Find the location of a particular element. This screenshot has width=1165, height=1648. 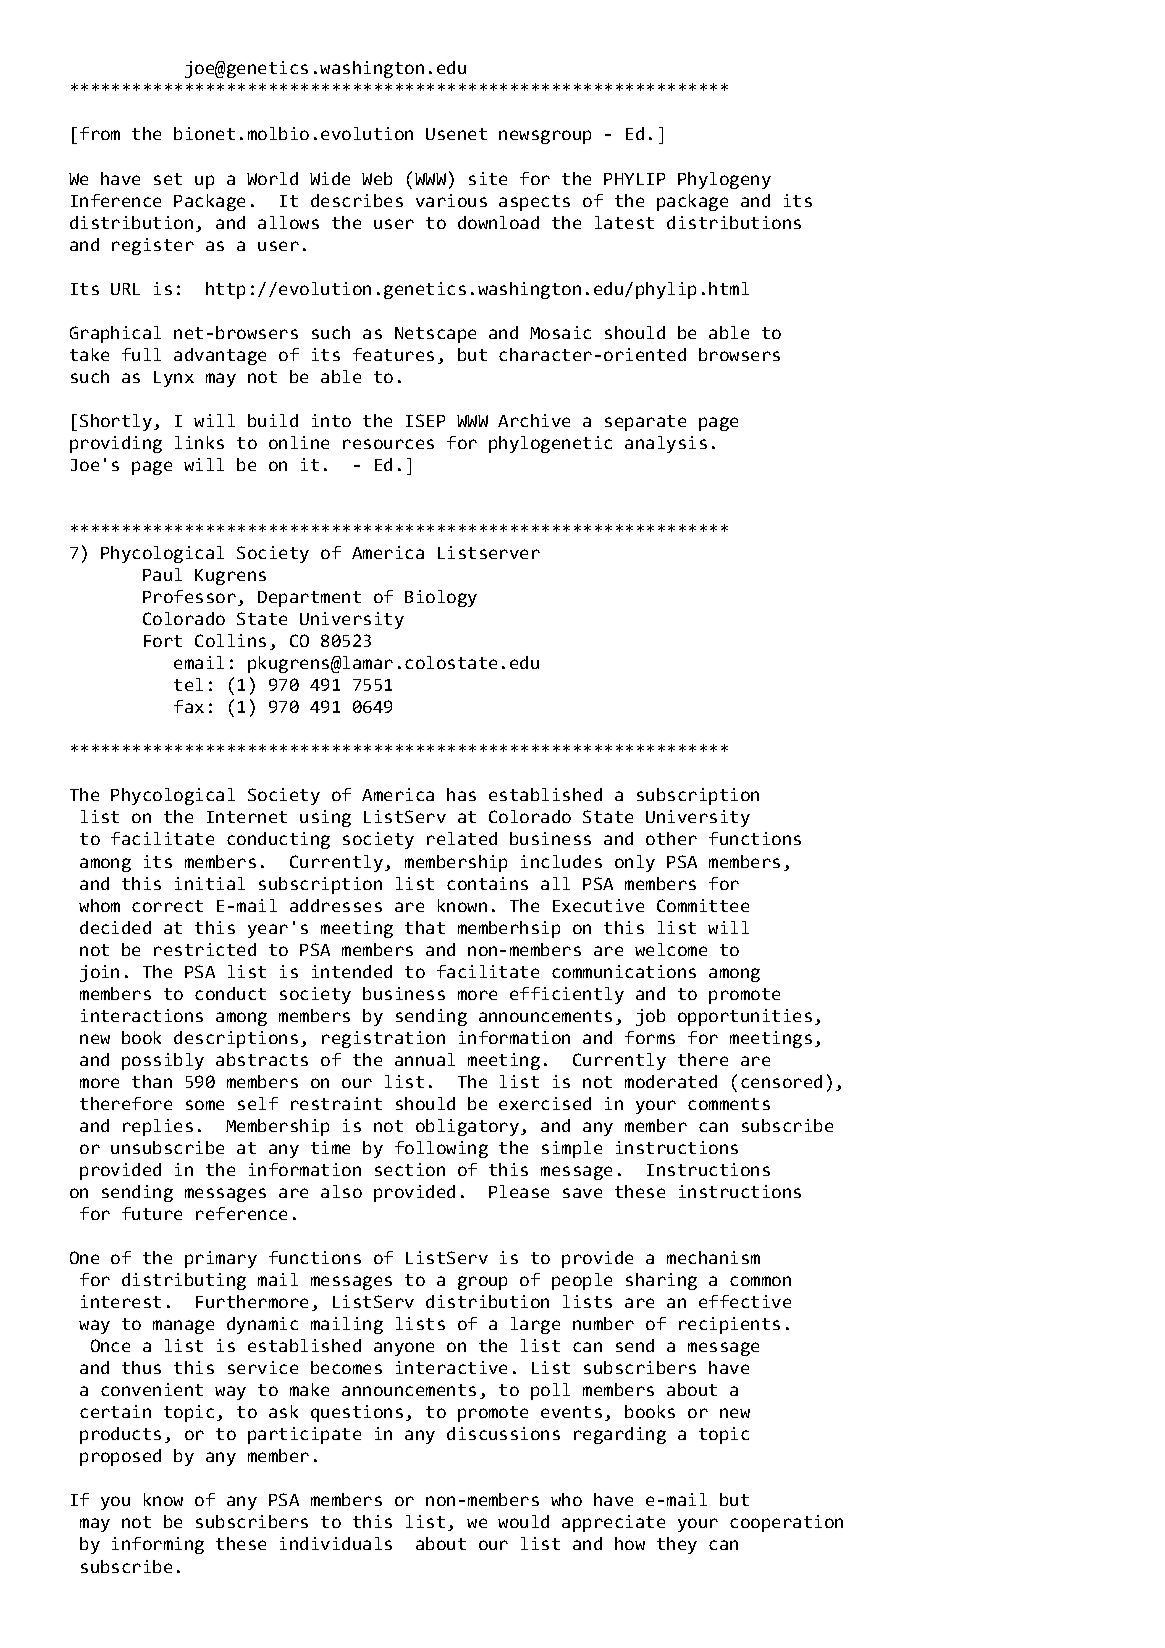

informing is located at coordinates (158, 1545).
